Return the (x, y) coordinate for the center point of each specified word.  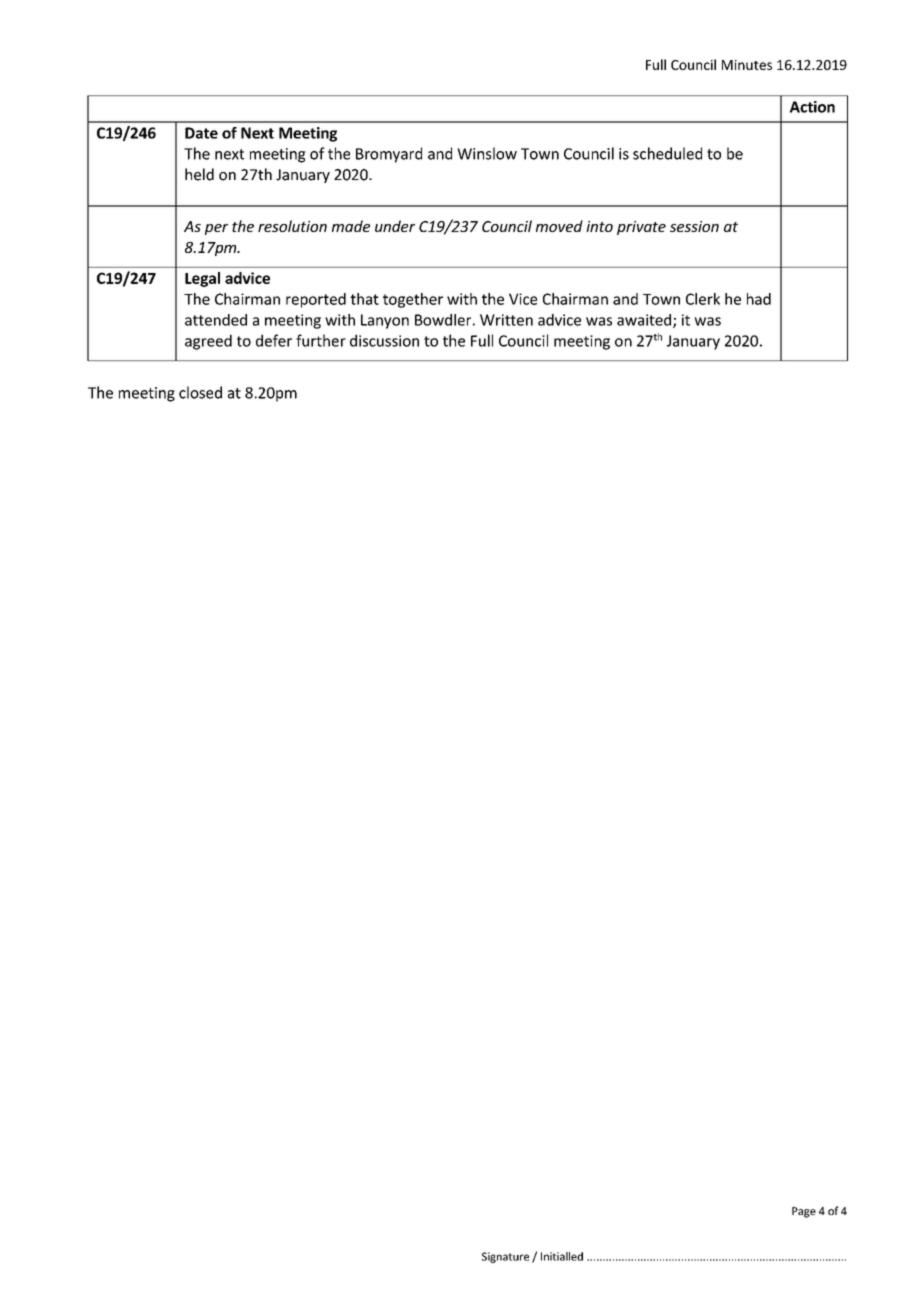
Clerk (703, 299)
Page (804, 1212)
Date (201, 133)
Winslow (487, 153)
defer (274, 340)
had (759, 299)
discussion (384, 340)
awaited (645, 321)
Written (506, 320)
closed (200, 392)
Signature (505, 1257)
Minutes (747, 65)
